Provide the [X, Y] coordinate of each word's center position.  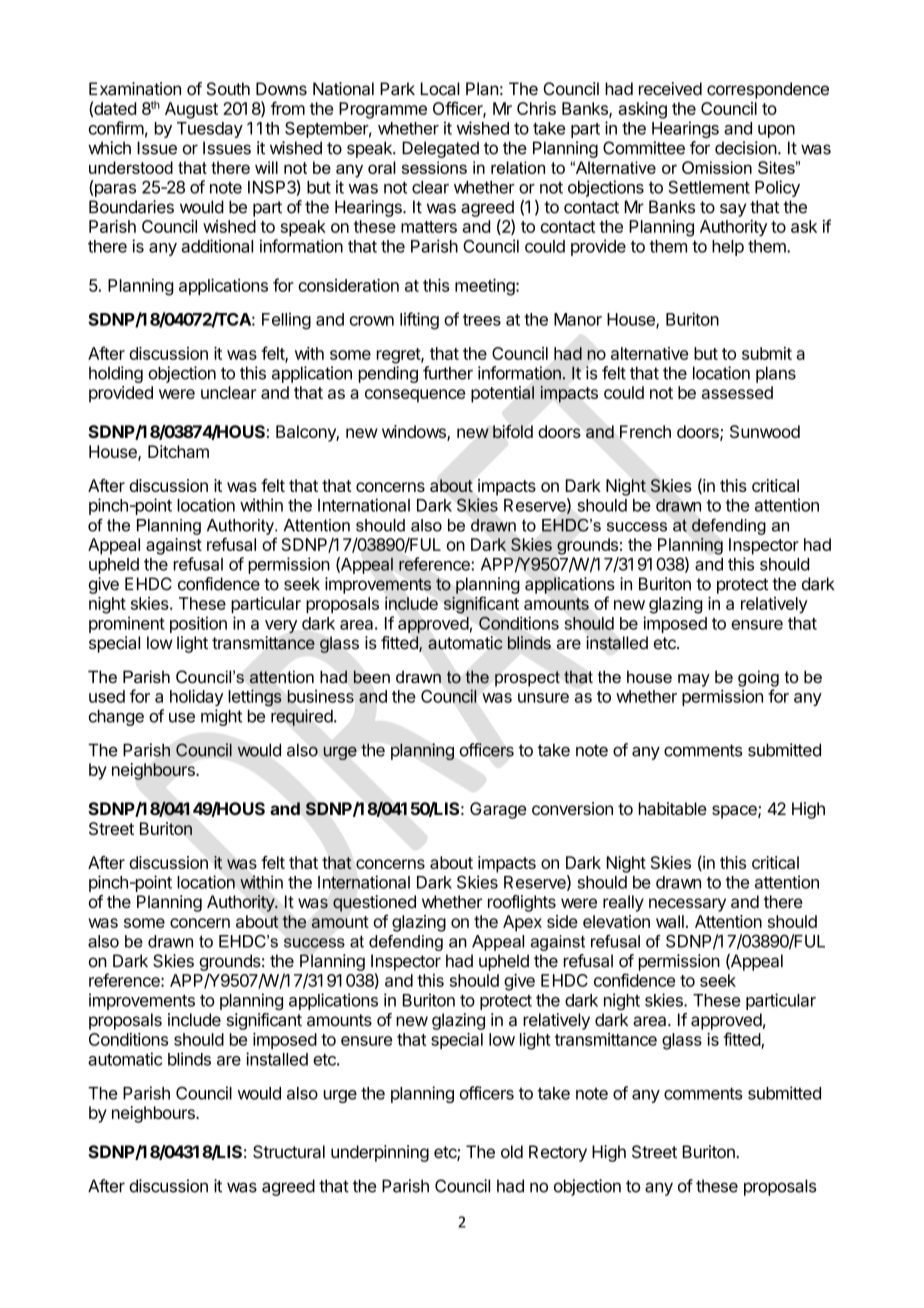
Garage [498, 810]
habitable [673, 809]
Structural [289, 1152]
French [645, 431]
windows [415, 433]
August [191, 110]
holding [116, 374]
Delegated [440, 149]
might [221, 717]
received [670, 89]
